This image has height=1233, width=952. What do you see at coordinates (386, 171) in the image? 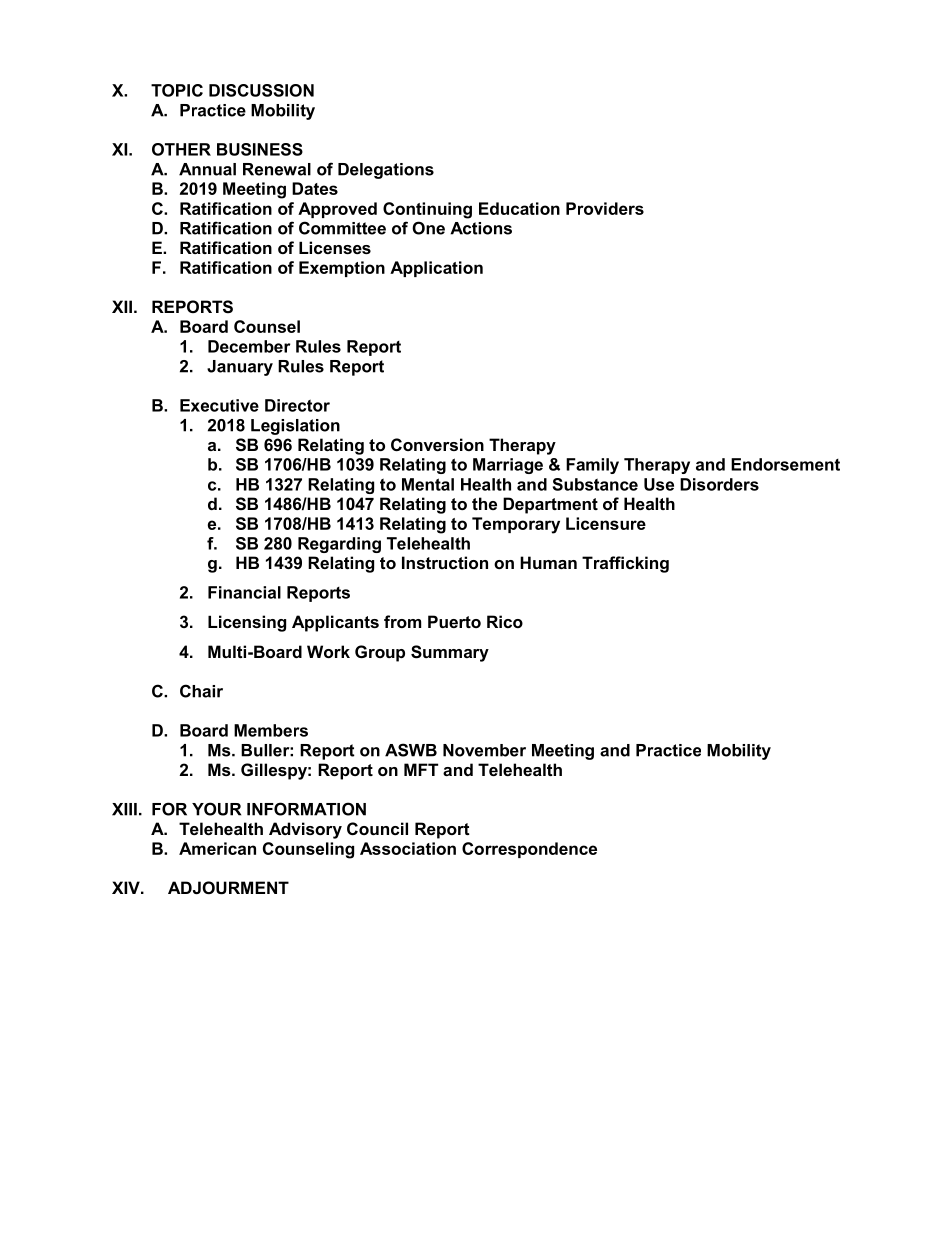
I see `Delegations` at bounding box center [386, 171].
